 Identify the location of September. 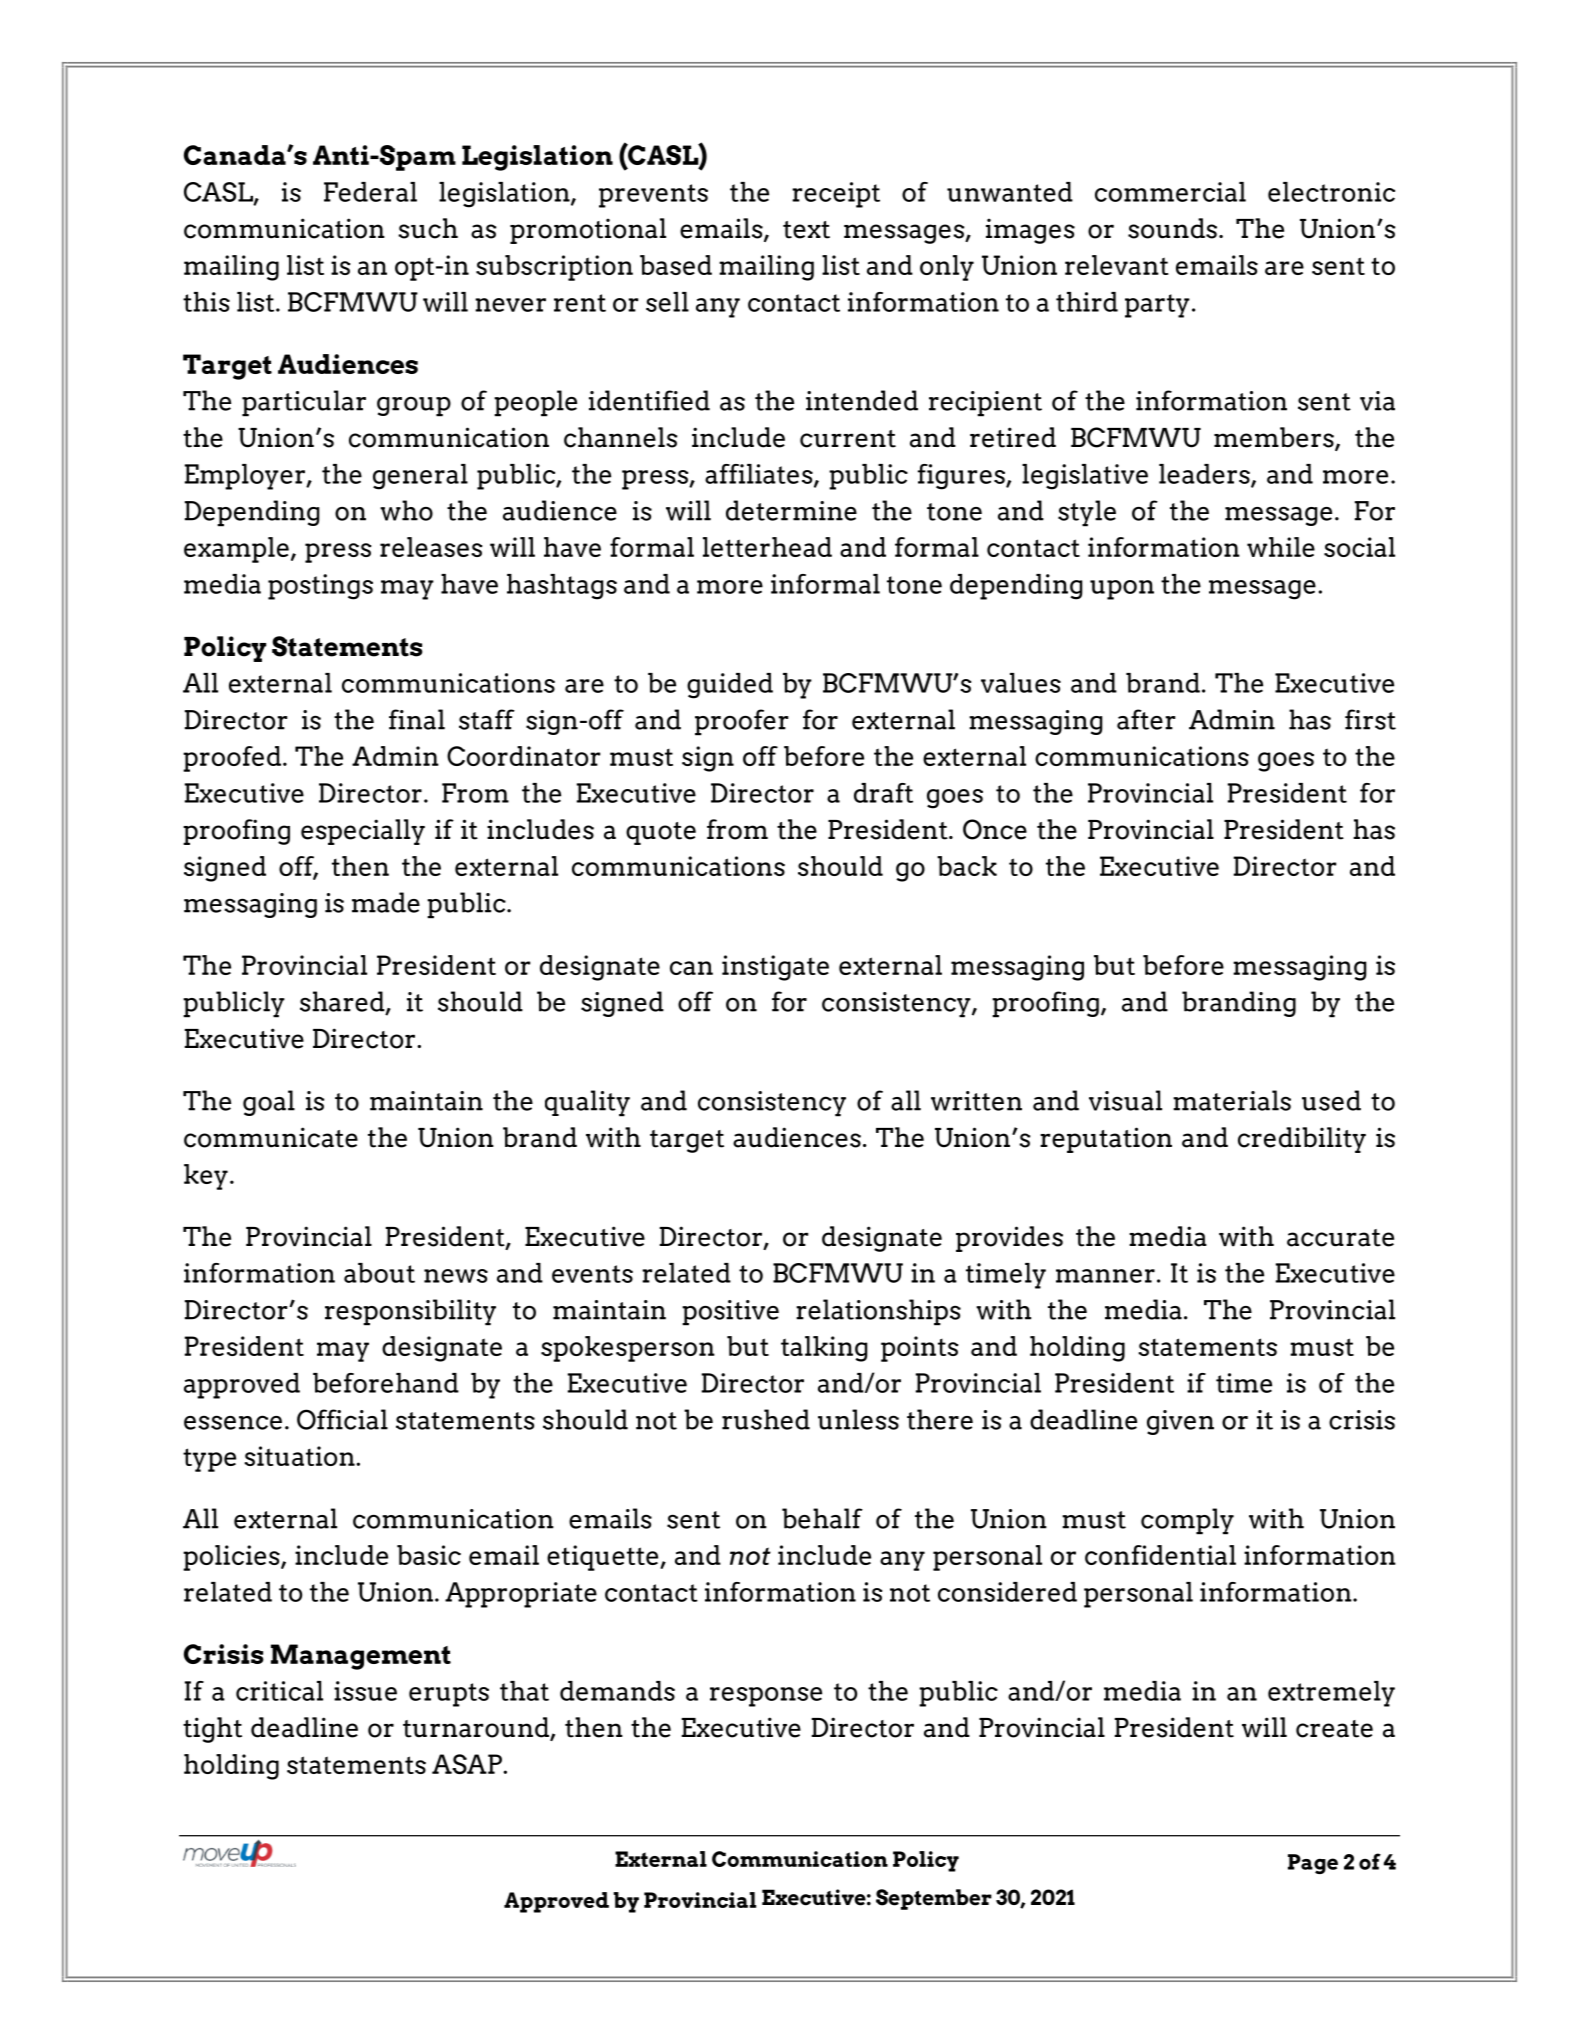
(934, 1899).
